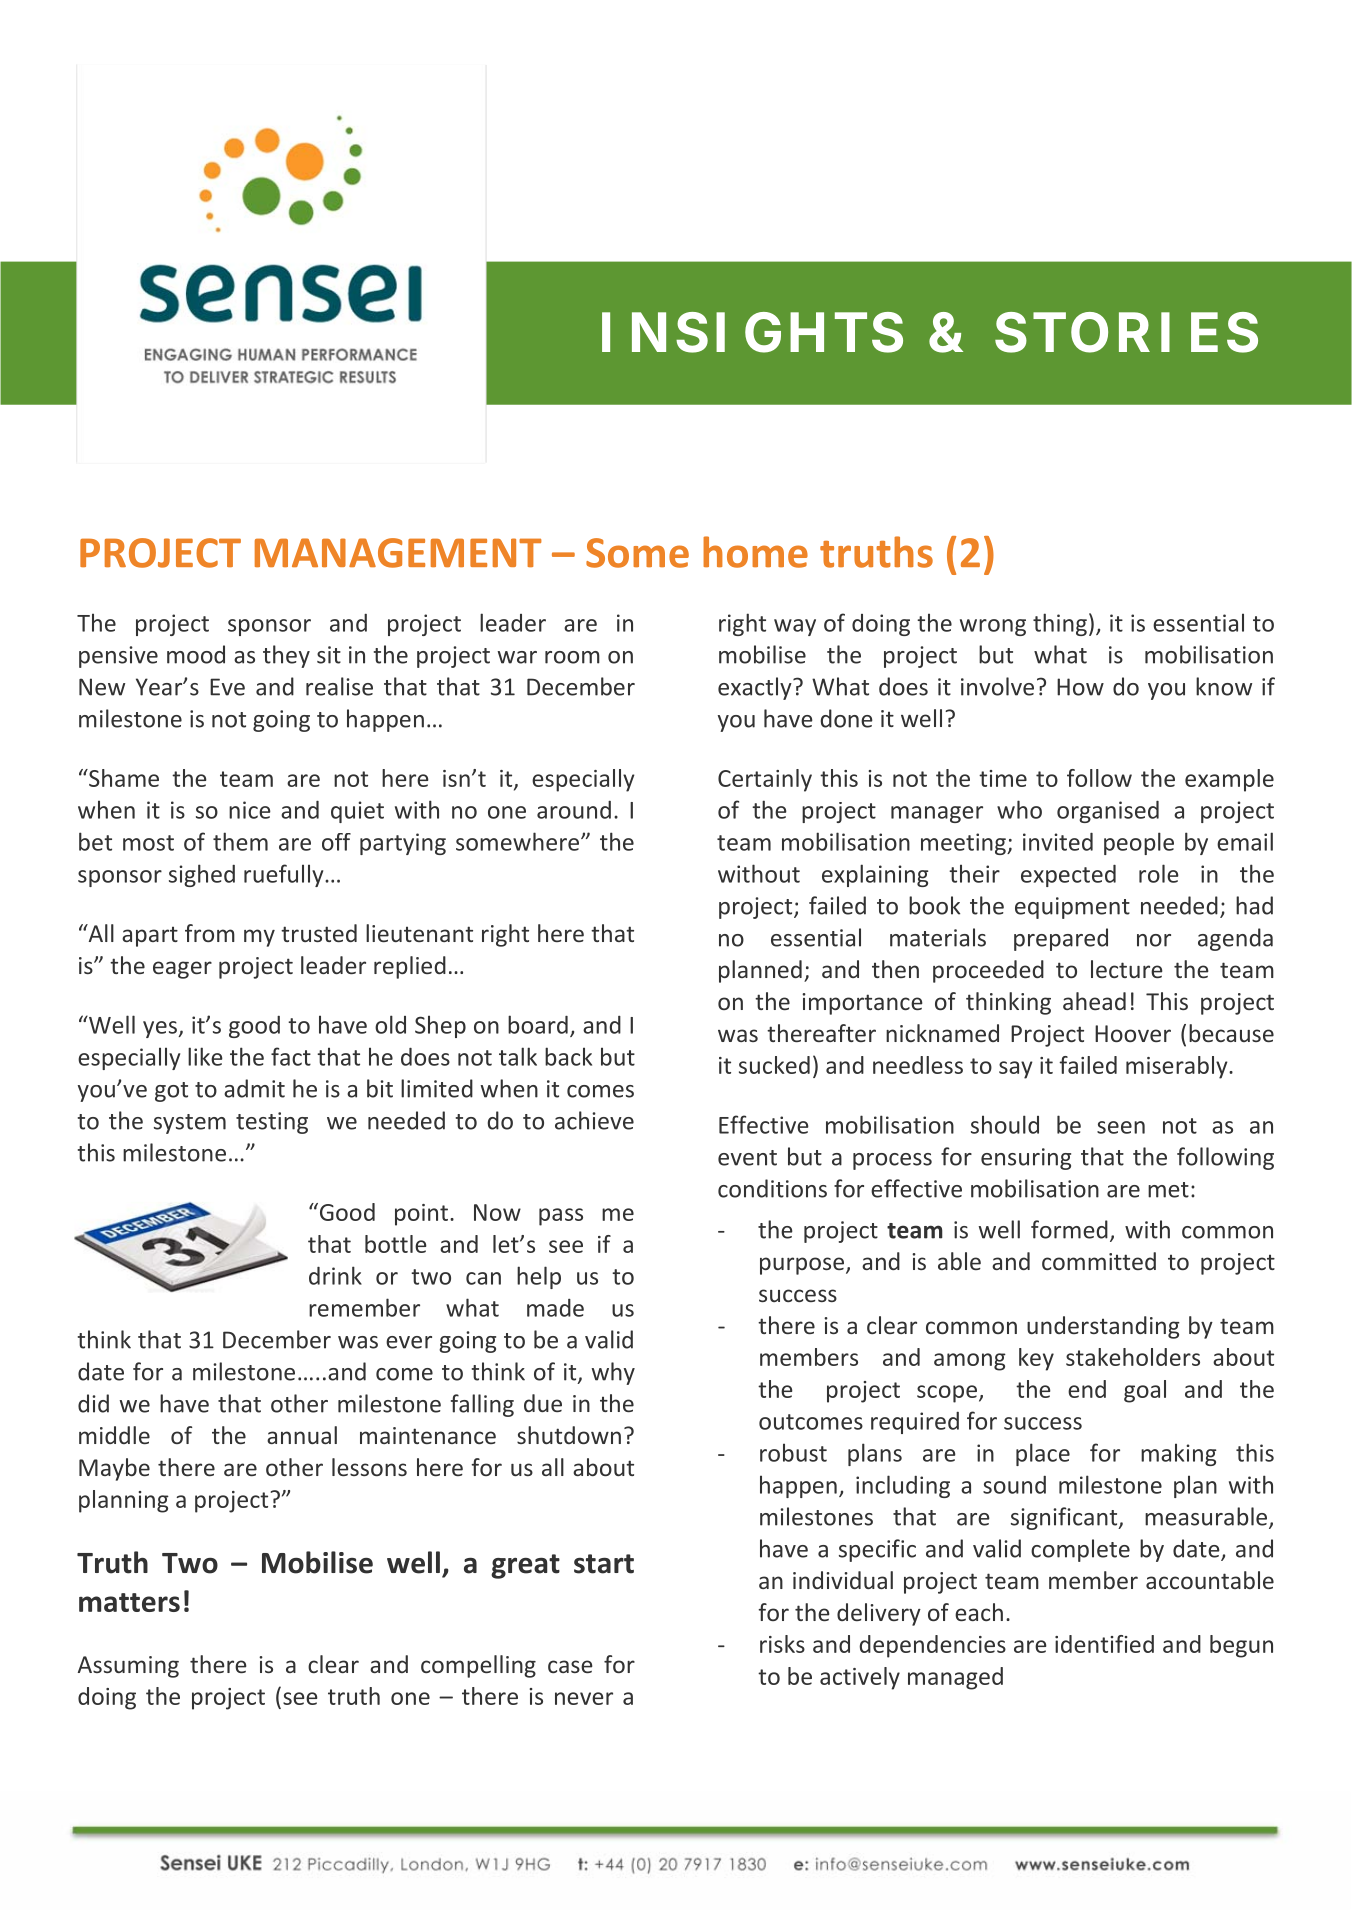  Describe the element at coordinates (196, 654) in the document. I see `mood` at that location.
